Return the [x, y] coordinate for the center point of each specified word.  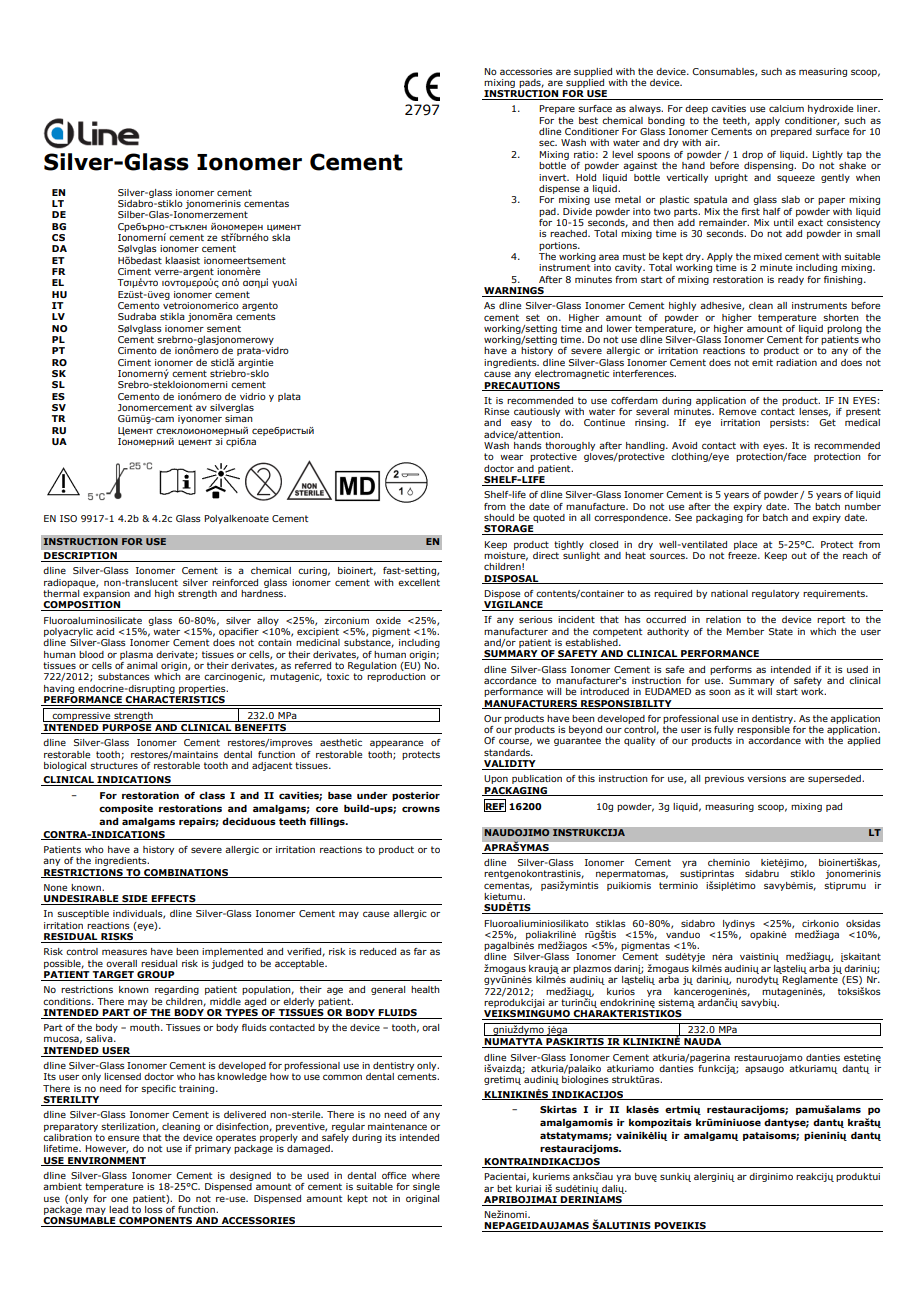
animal [142, 665]
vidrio [253, 396]
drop [752, 155]
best [588, 120]
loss [154, 1209]
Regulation [372, 665]
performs [731, 670]
